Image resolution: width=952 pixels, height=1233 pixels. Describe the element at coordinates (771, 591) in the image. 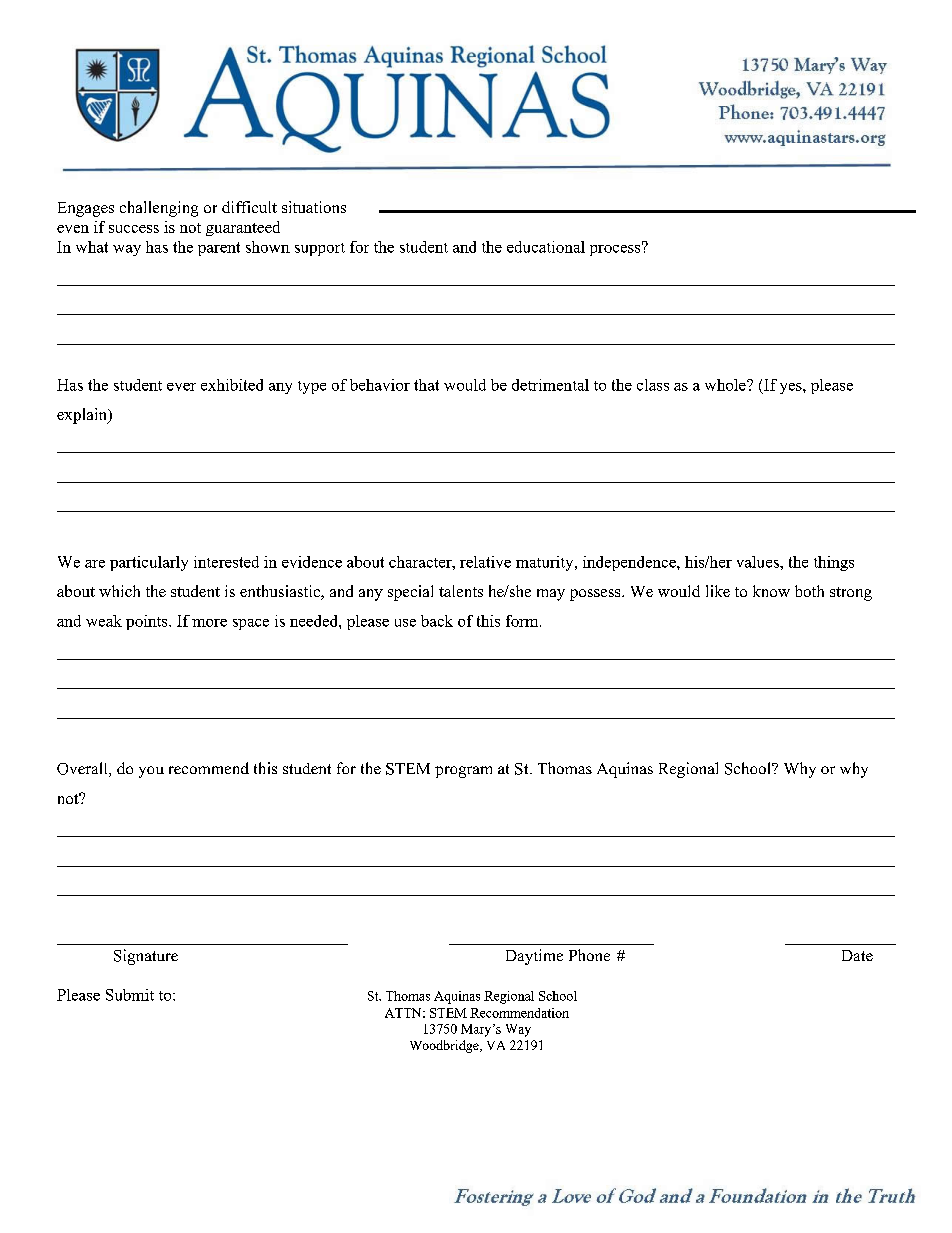

I see `know` at that location.
